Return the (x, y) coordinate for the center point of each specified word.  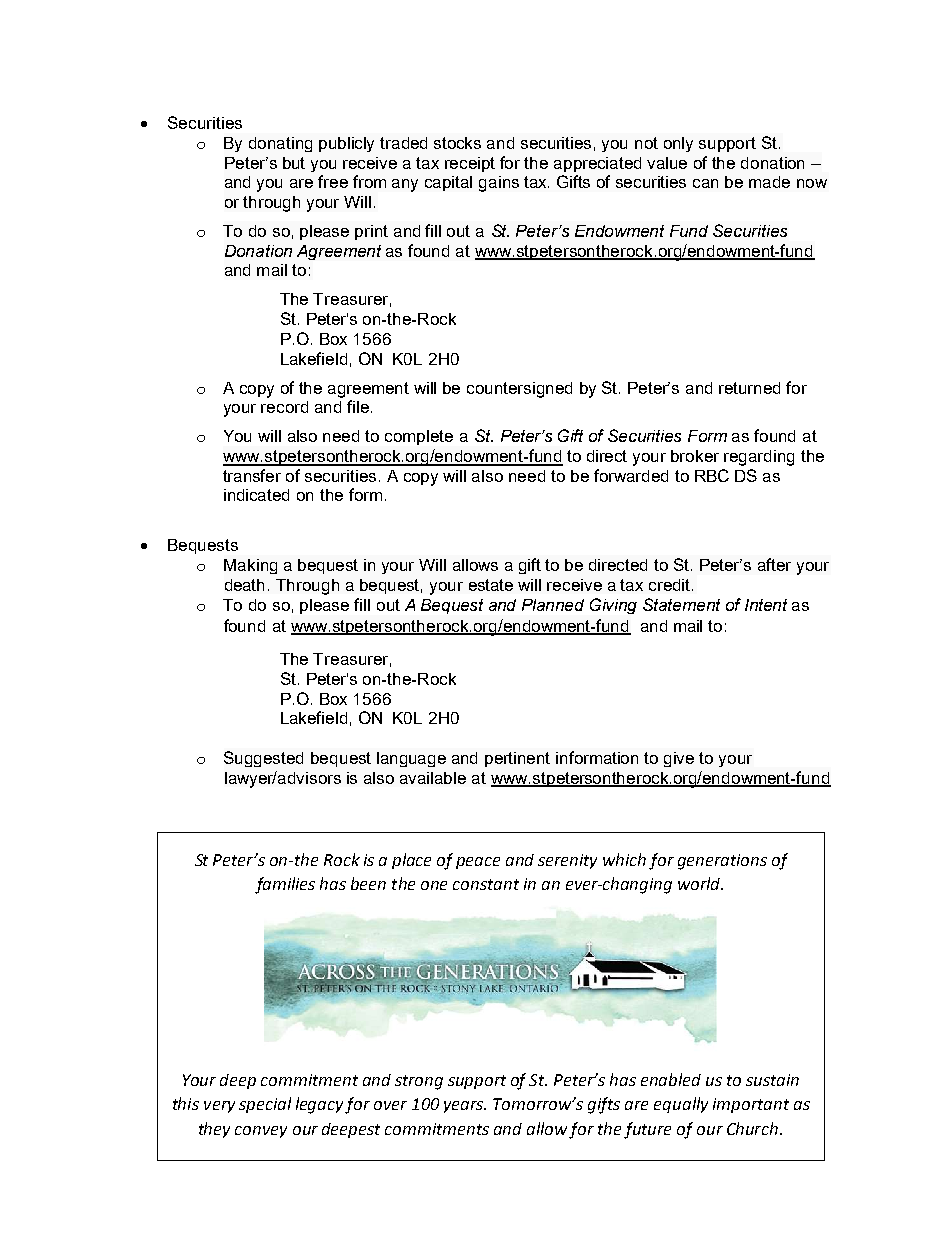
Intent (766, 605)
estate (491, 585)
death (244, 585)
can (705, 183)
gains (499, 184)
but (294, 163)
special (265, 1105)
